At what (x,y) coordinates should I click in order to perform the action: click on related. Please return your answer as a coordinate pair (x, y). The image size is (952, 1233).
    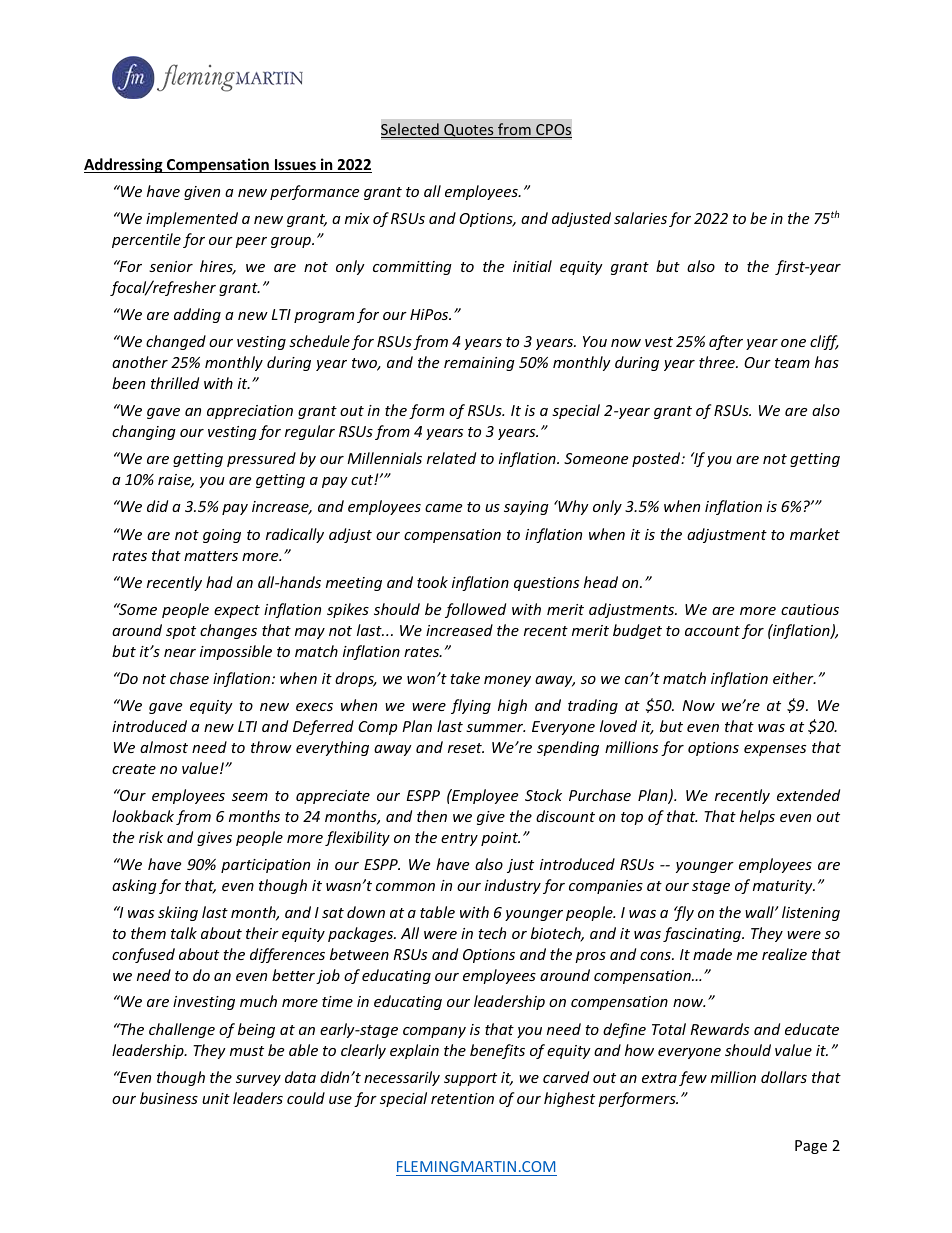
    Looking at the image, I should click on (451, 458).
